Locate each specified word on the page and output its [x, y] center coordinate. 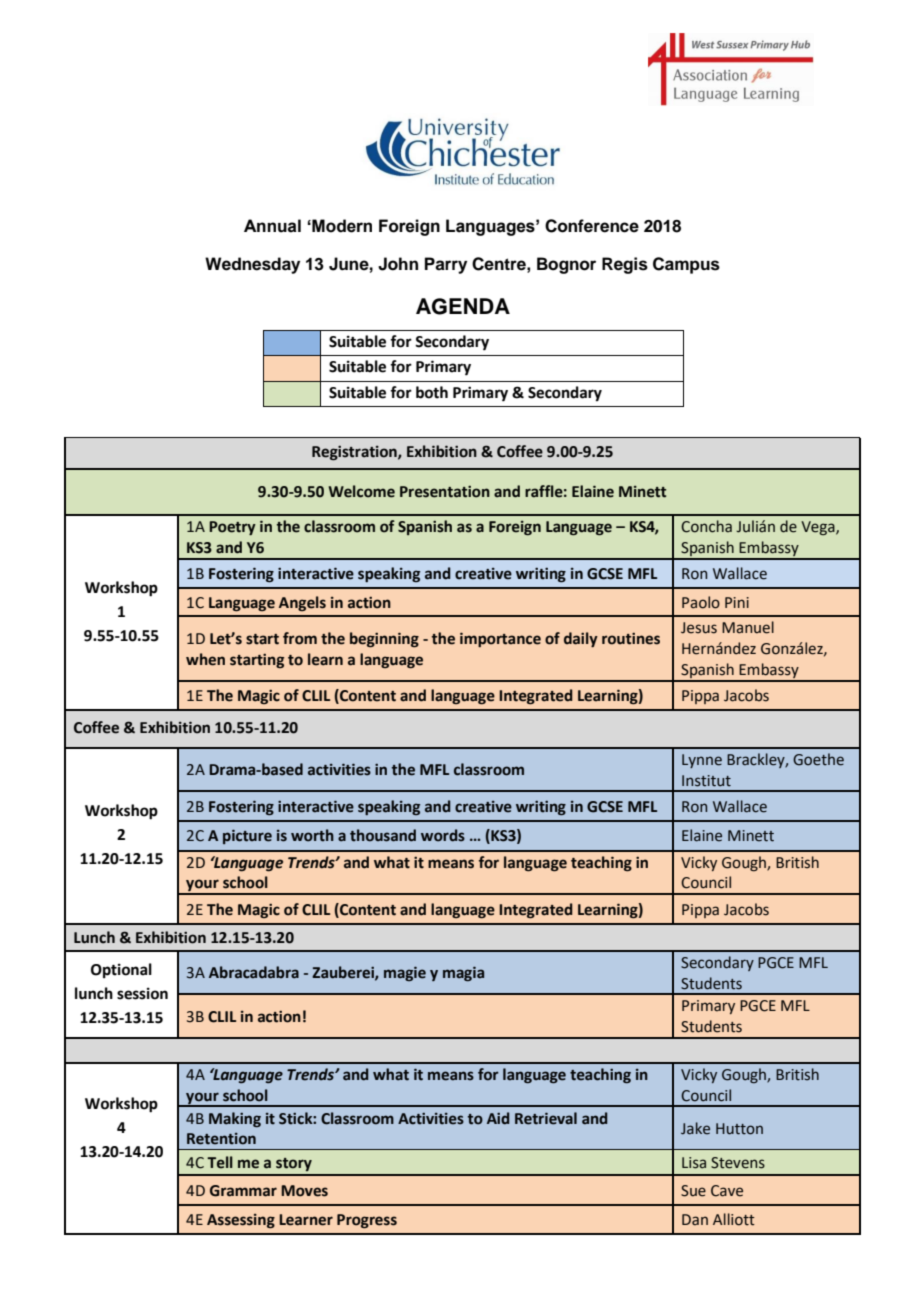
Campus [686, 265]
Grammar [243, 1191]
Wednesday [252, 265]
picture [247, 836]
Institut [706, 781]
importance [500, 639]
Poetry [232, 528]
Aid [498, 1118]
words [443, 835]
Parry [446, 265]
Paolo [701, 602]
